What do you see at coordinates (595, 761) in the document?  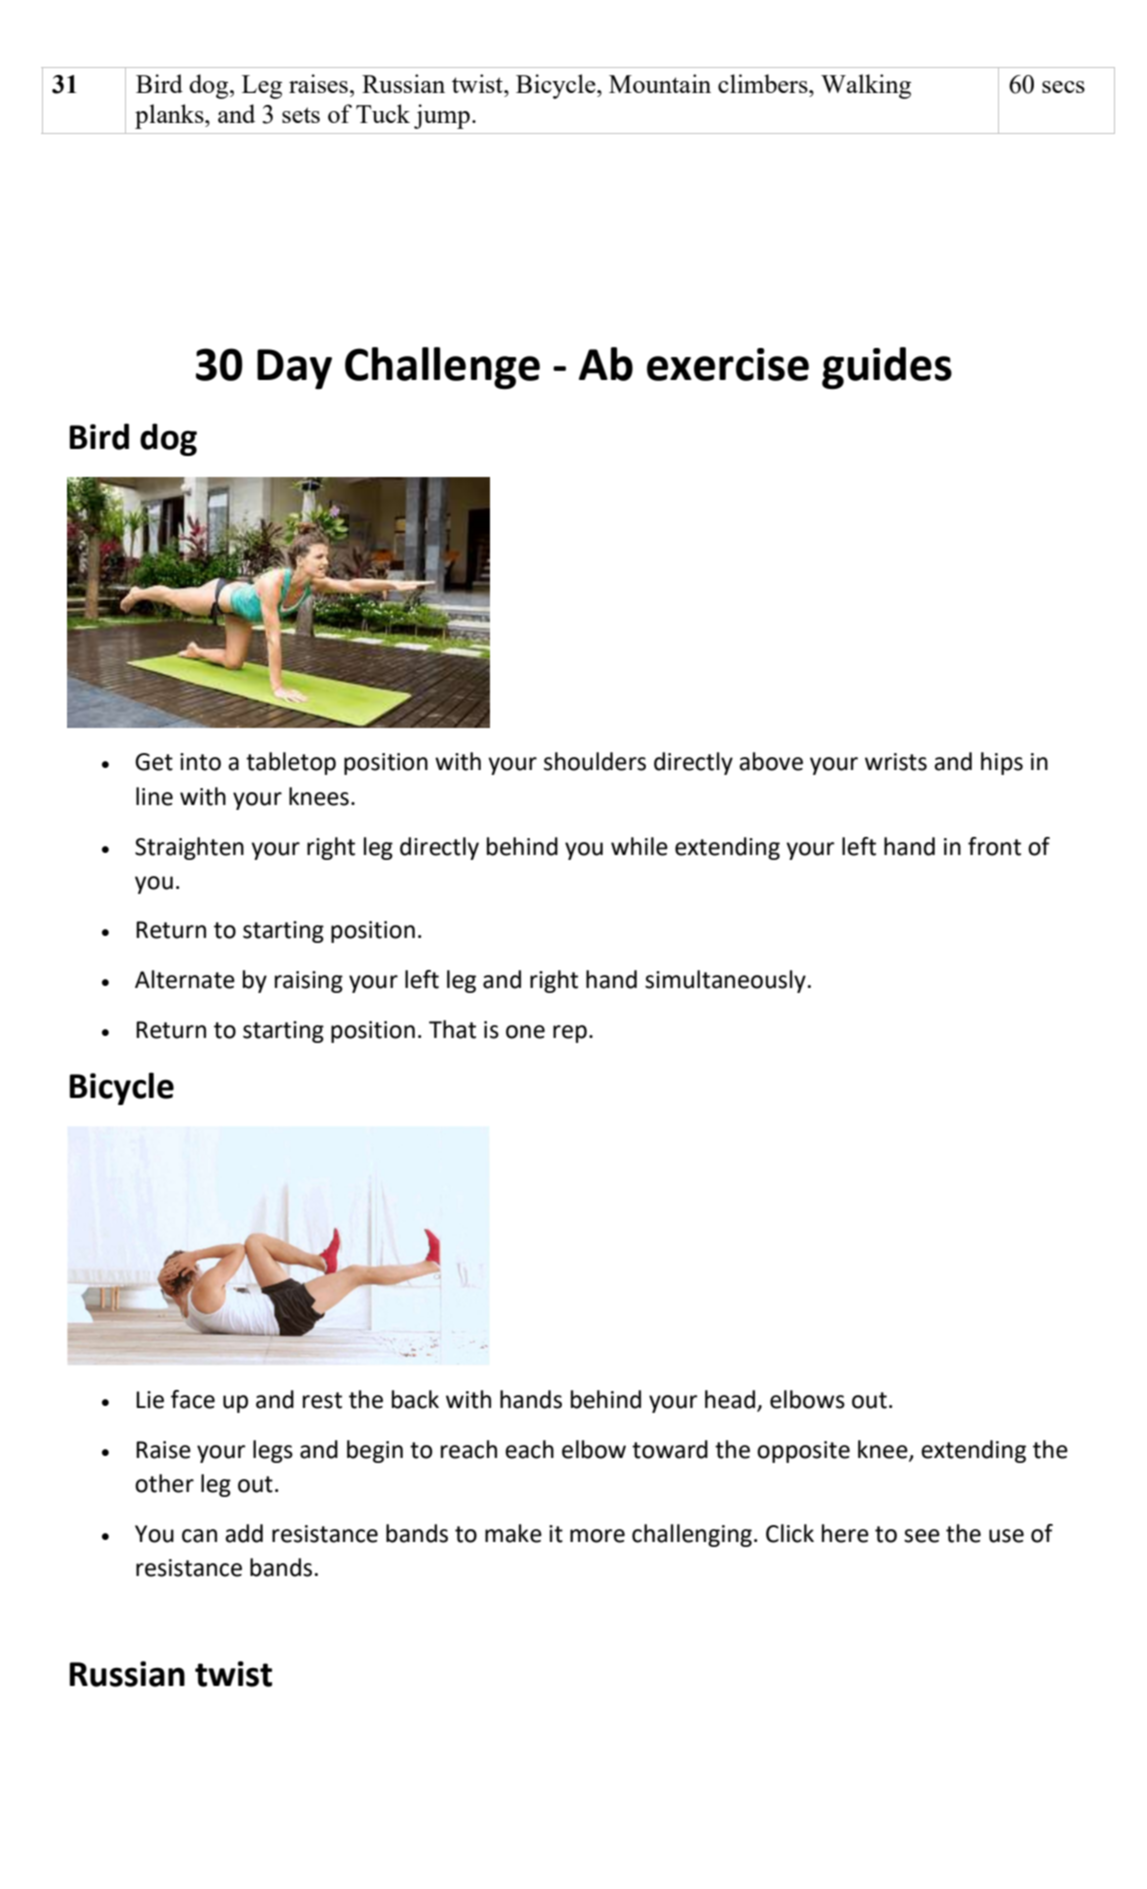 I see `shoulders` at bounding box center [595, 761].
